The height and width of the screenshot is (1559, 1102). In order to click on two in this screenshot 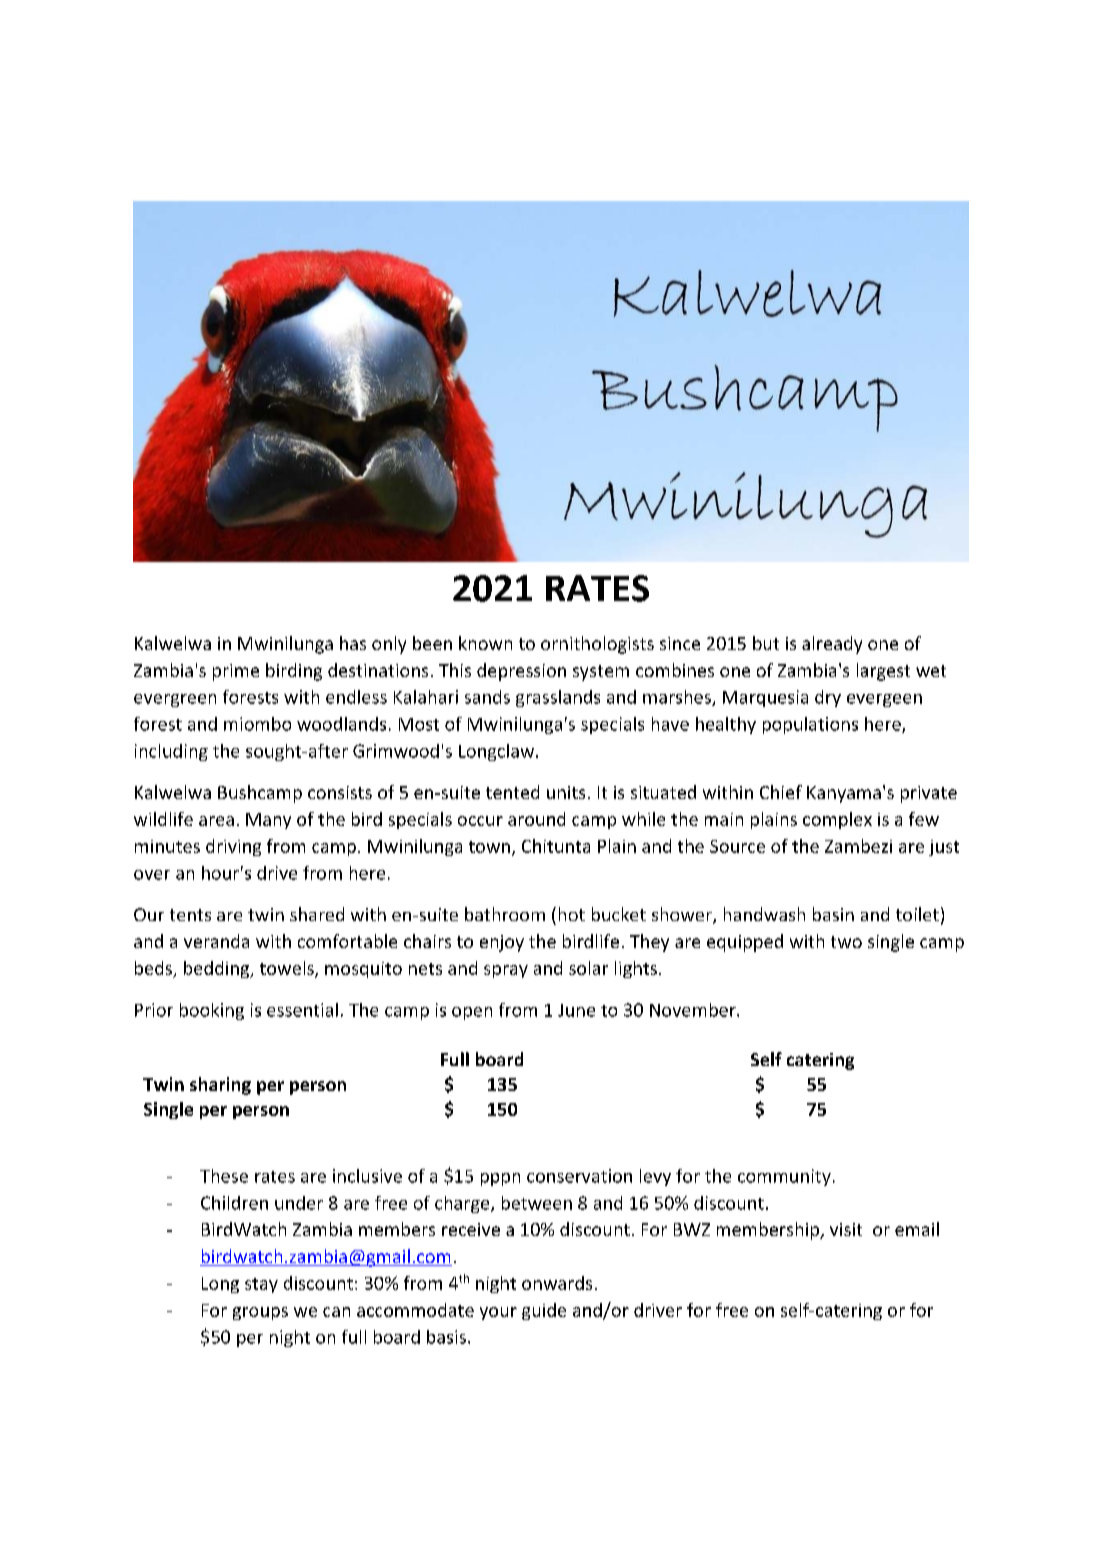, I will do `click(846, 942)`.
